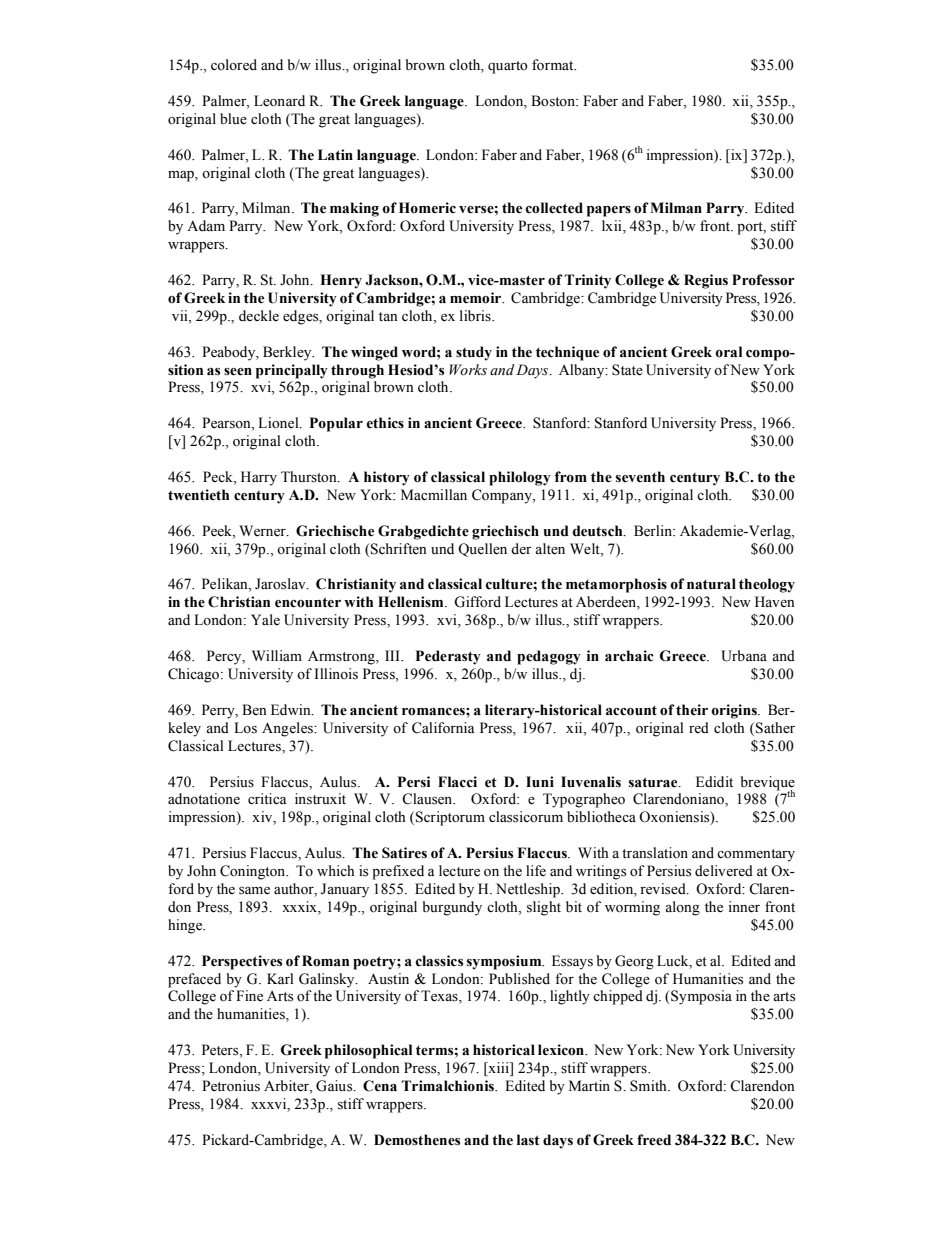  What do you see at coordinates (498, 1067) in the screenshot?
I see `xiii` at bounding box center [498, 1067].
